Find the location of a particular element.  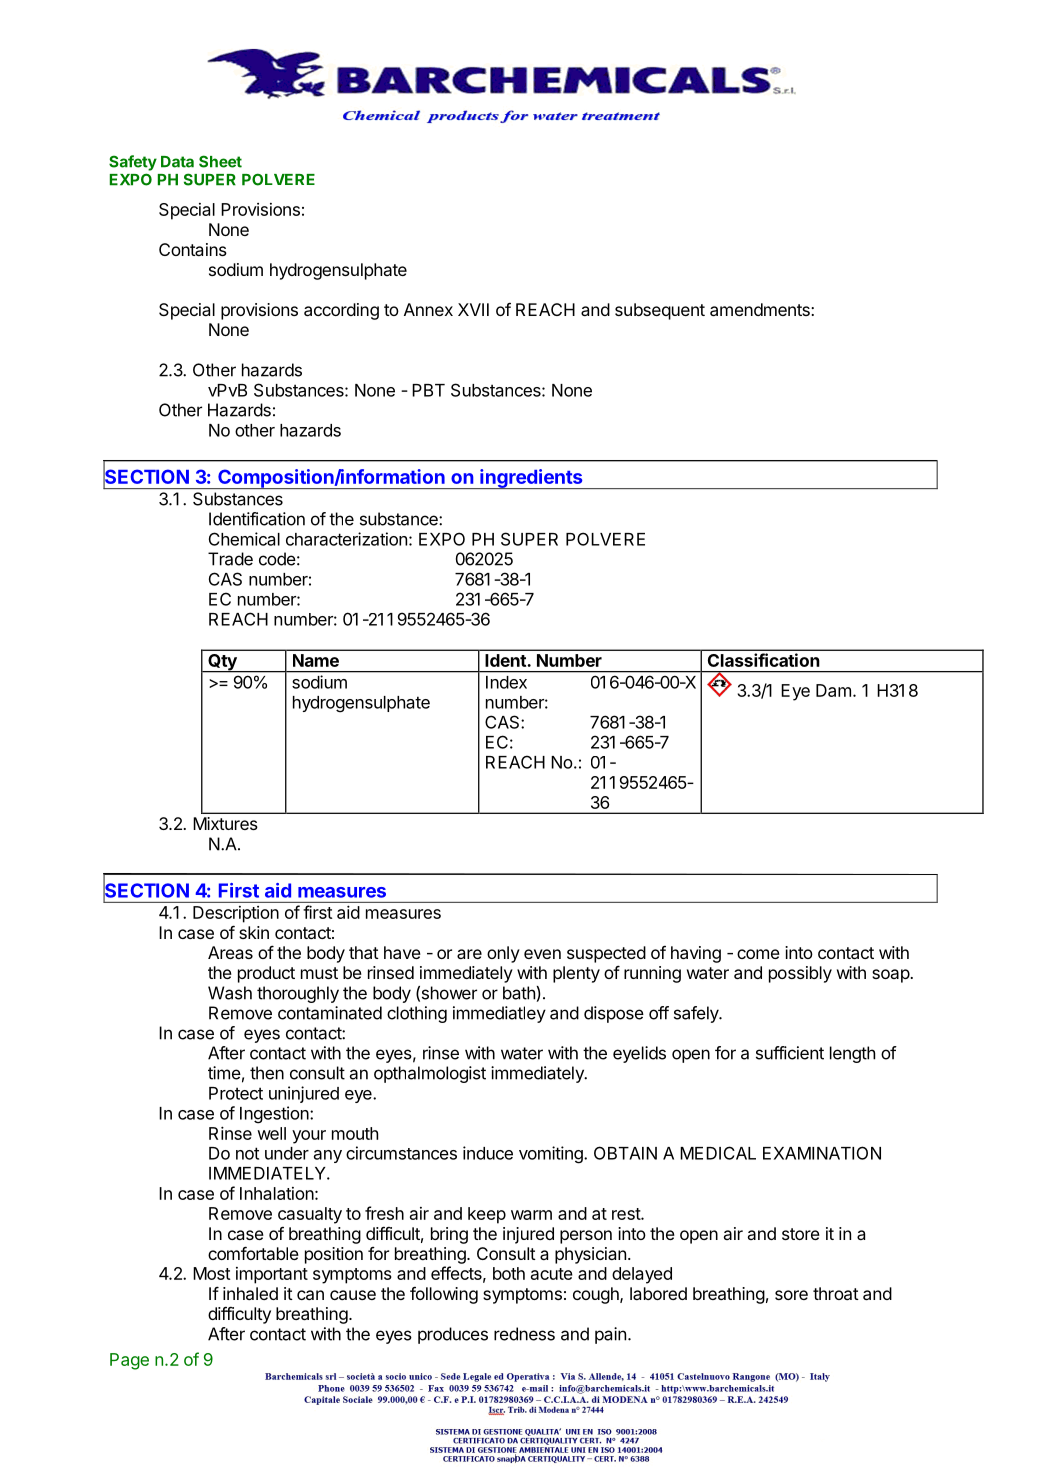

amendments is located at coordinates (761, 309).
